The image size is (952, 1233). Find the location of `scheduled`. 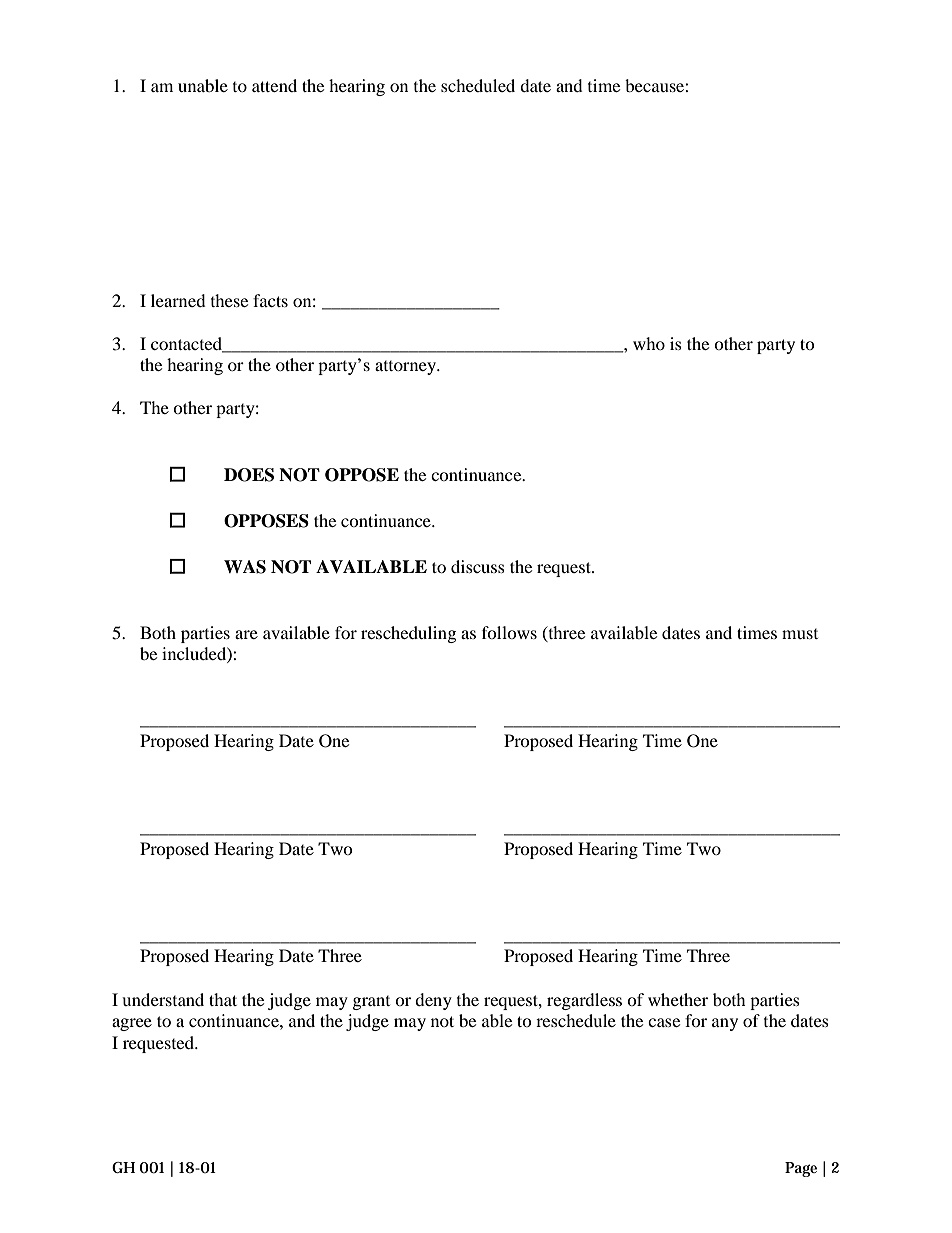

scheduled is located at coordinates (478, 85).
